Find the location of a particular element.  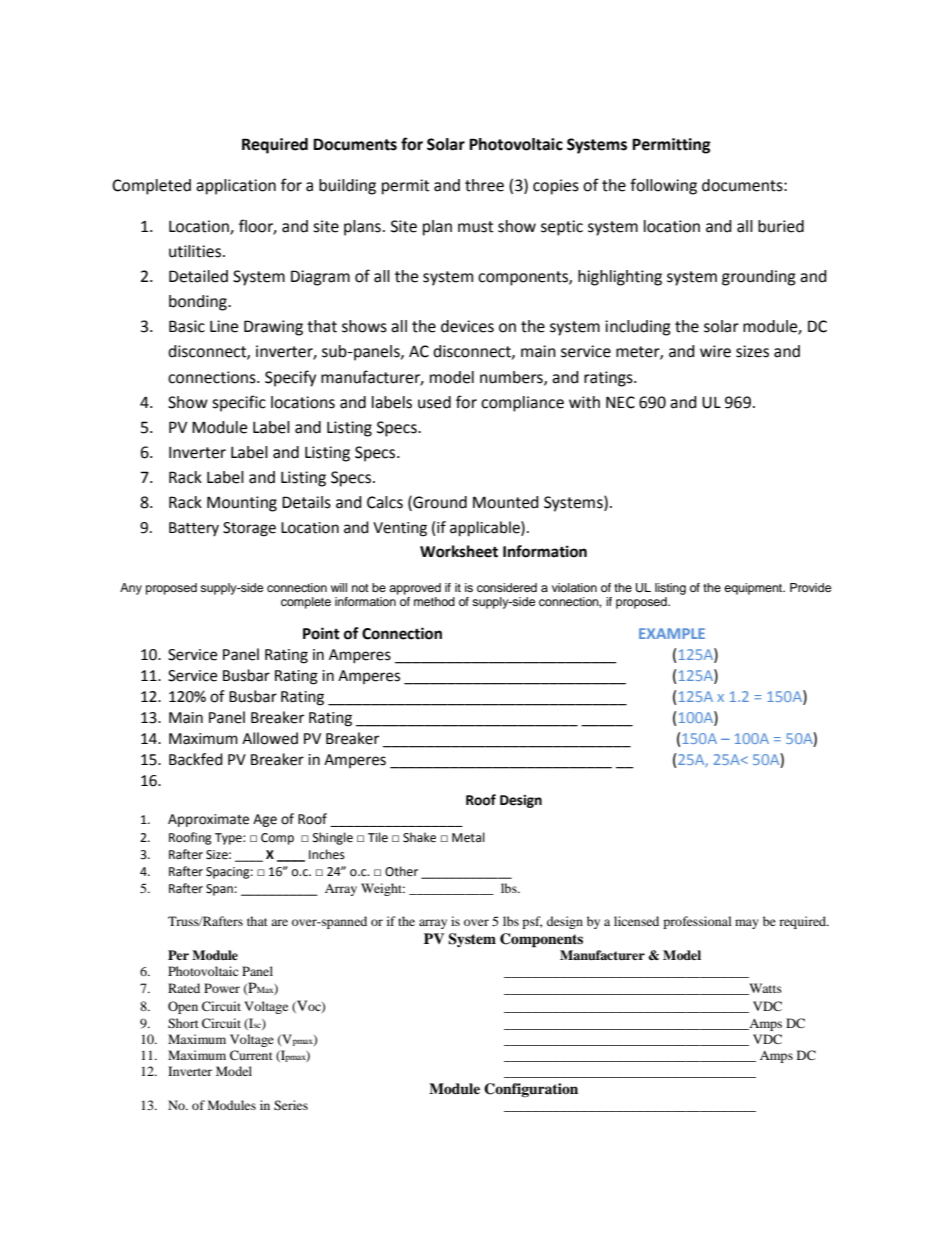

Metal is located at coordinates (468, 837).
